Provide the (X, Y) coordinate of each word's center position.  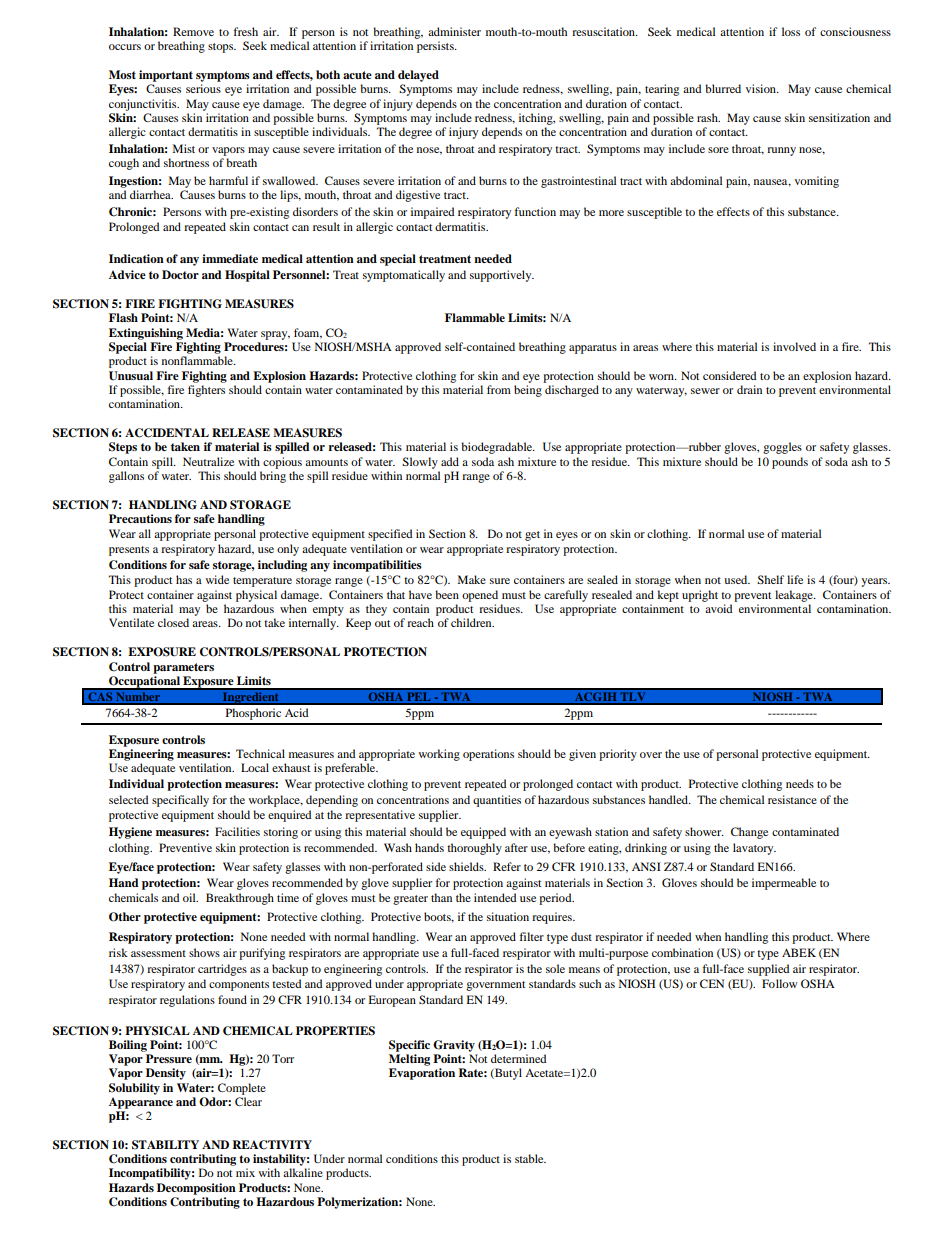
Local (255, 767)
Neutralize (208, 461)
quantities (497, 801)
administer (454, 31)
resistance (792, 799)
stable (530, 1158)
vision (762, 88)
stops (222, 48)
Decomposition (196, 1189)
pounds (790, 463)
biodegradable (498, 448)
